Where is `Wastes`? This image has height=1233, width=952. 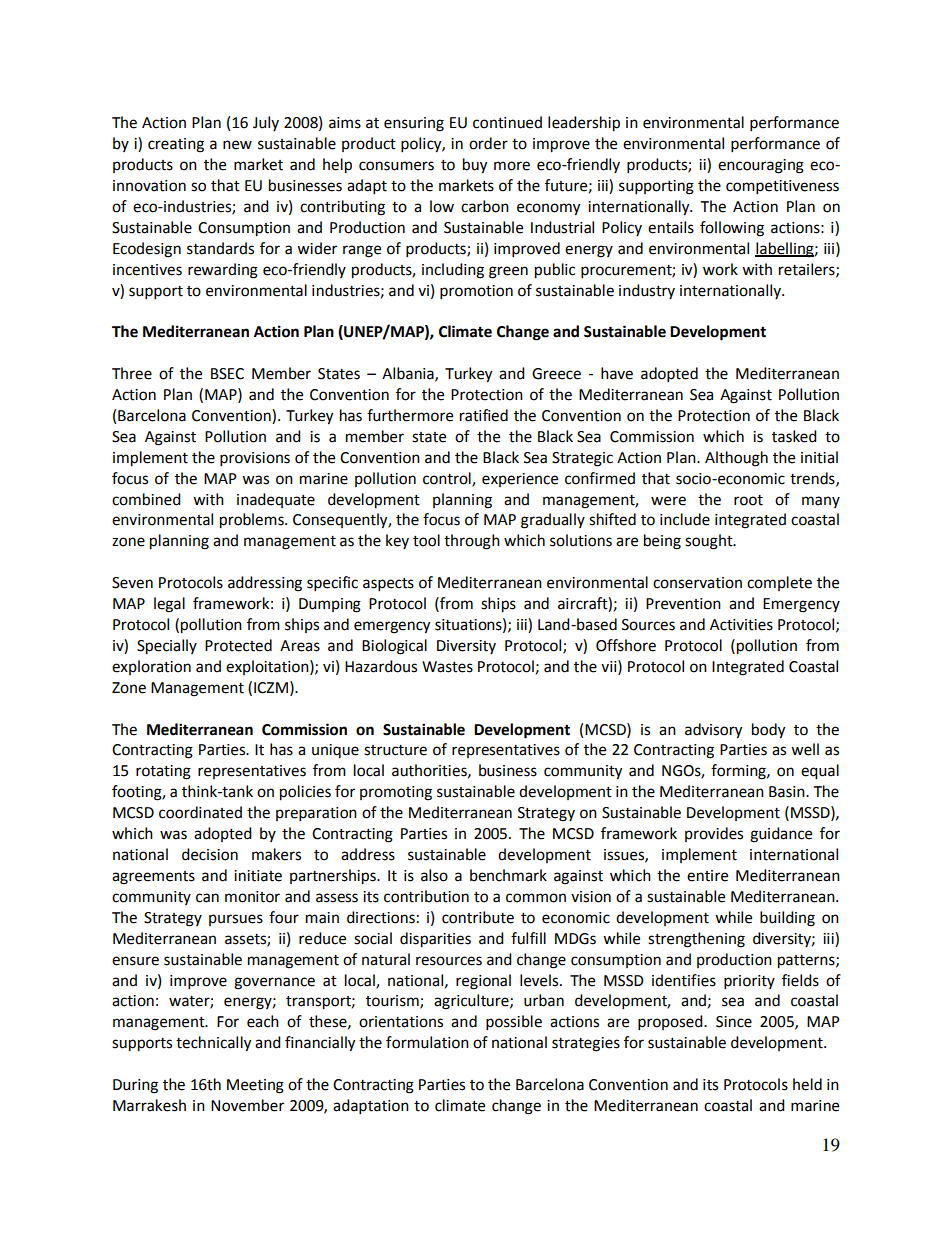
Wastes is located at coordinates (447, 667).
